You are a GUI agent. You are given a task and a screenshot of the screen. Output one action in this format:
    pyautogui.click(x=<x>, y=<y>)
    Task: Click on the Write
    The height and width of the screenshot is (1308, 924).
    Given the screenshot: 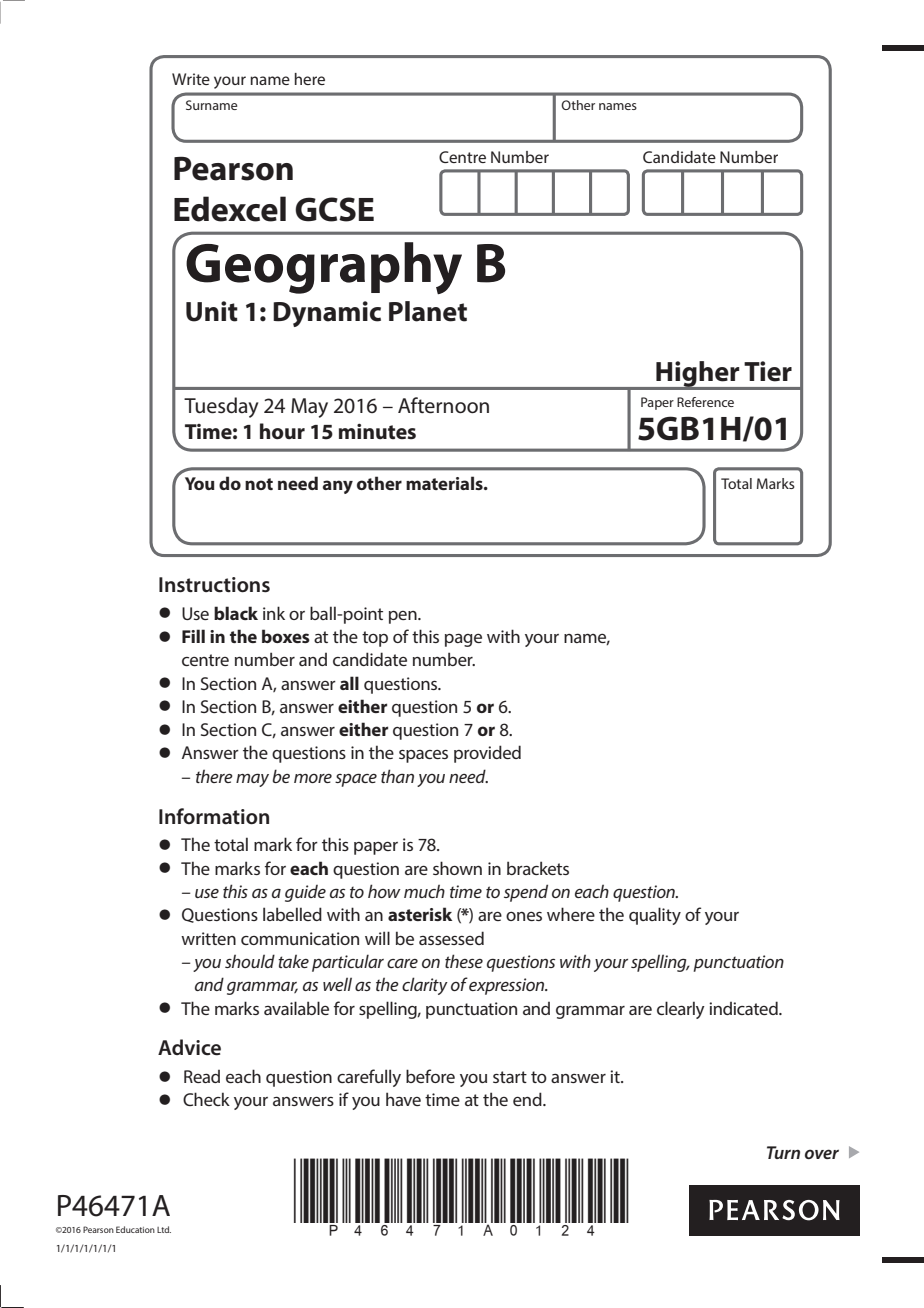 What is the action you would take?
    pyautogui.click(x=191, y=79)
